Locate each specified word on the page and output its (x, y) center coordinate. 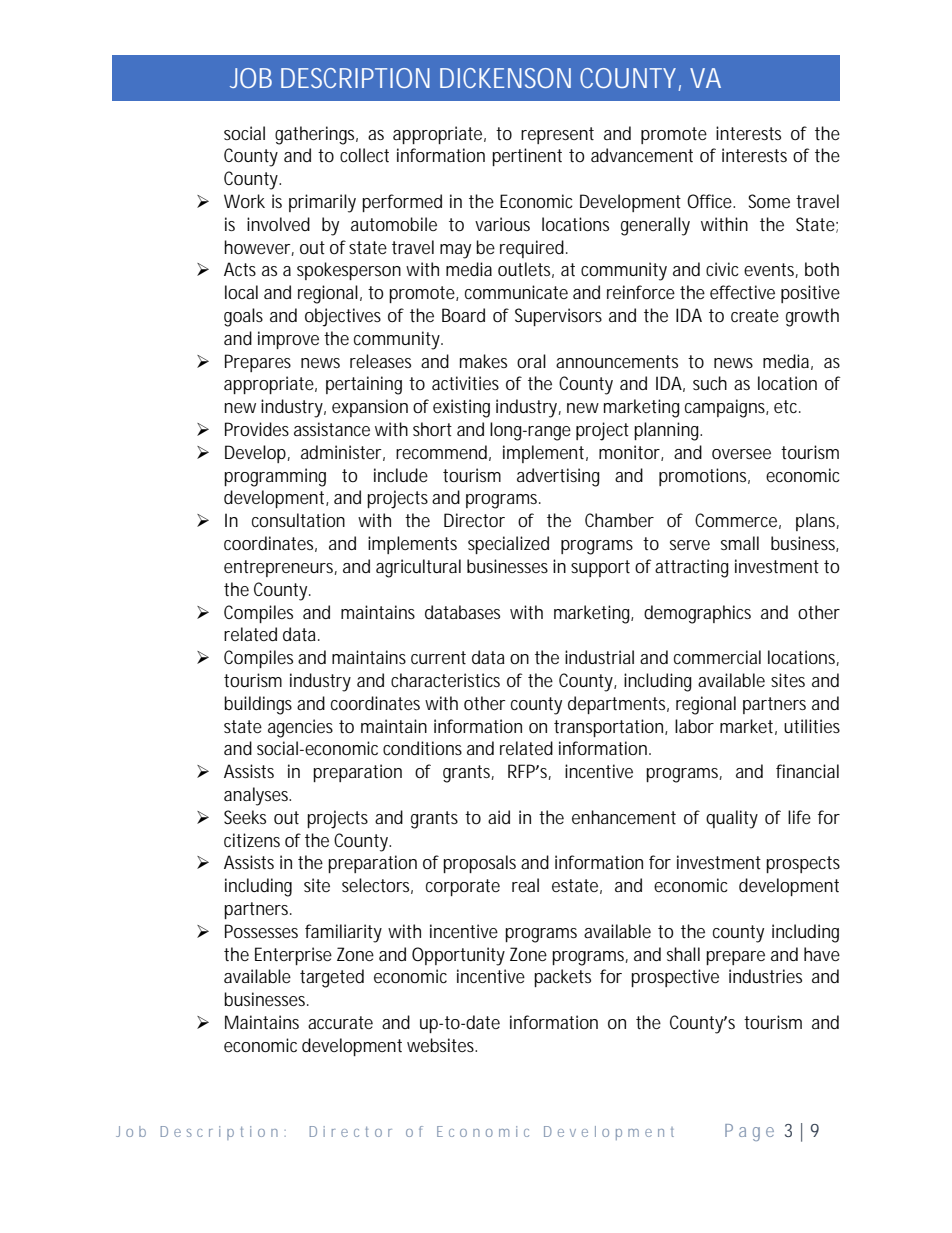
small (740, 543)
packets (562, 978)
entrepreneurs (280, 568)
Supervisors (558, 317)
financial (807, 771)
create (755, 315)
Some (769, 201)
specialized (508, 545)
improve (288, 340)
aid (499, 817)
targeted (332, 978)
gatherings (316, 135)
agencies (300, 728)
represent (557, 135)
